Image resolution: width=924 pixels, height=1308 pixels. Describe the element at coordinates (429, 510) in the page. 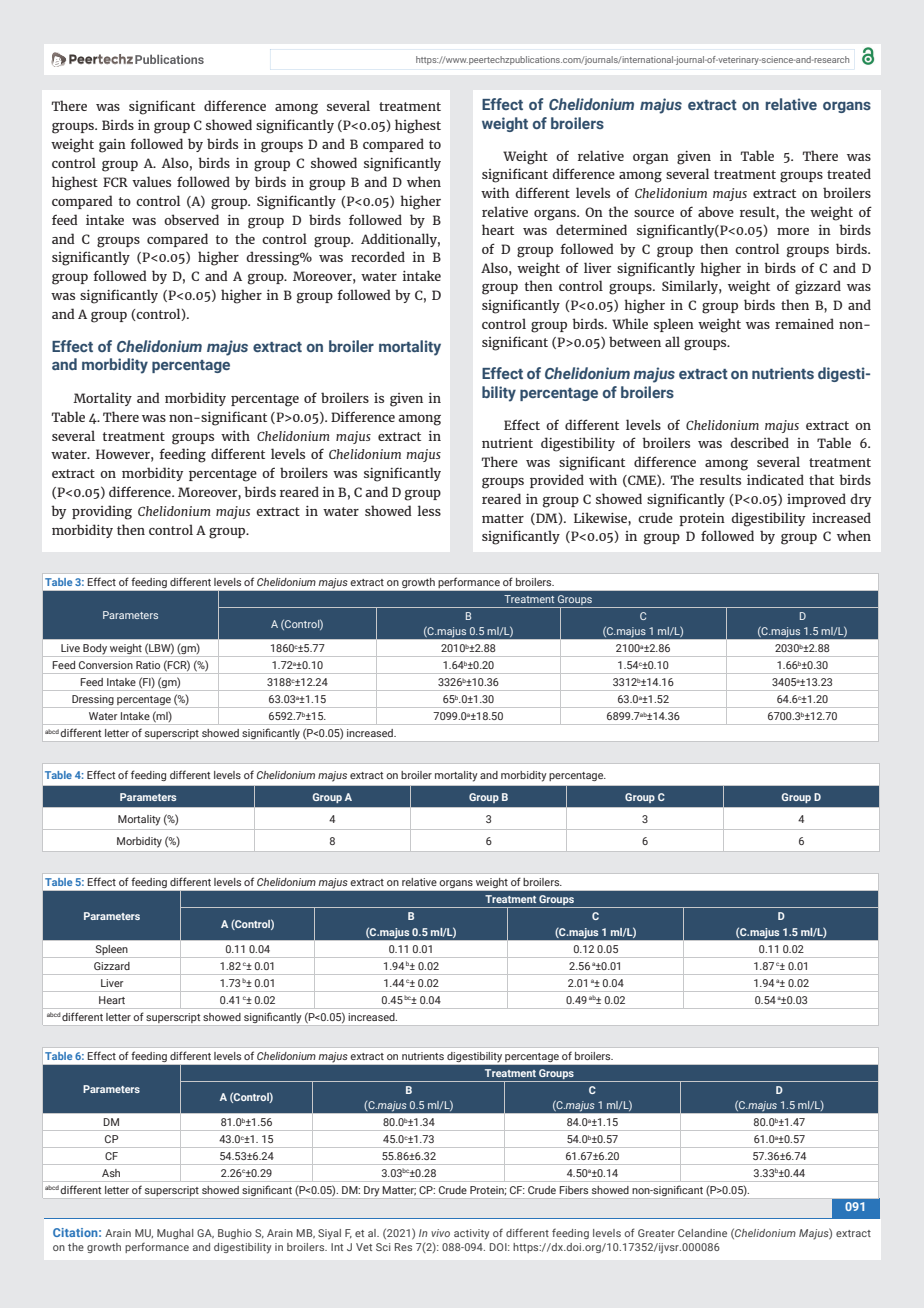

I see `less` at that location.
